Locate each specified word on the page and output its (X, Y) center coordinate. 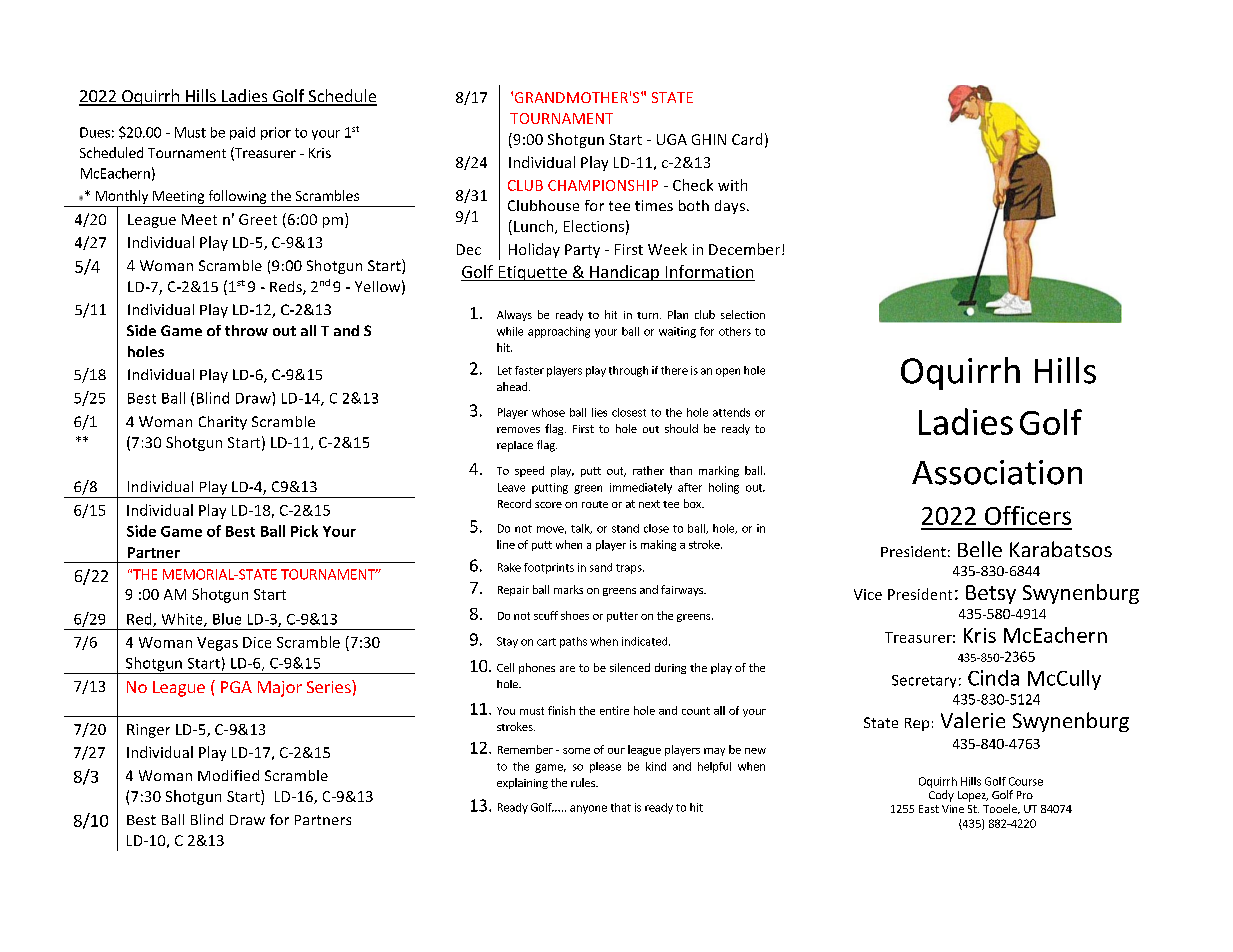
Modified (228, 775)
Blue (227, 619)
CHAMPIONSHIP (603, 185)
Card (747, 139)
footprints (549, 568)
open (728, 372)
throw (246, 330)
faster (529, 370)
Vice (868, 594)
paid (242, 133)
